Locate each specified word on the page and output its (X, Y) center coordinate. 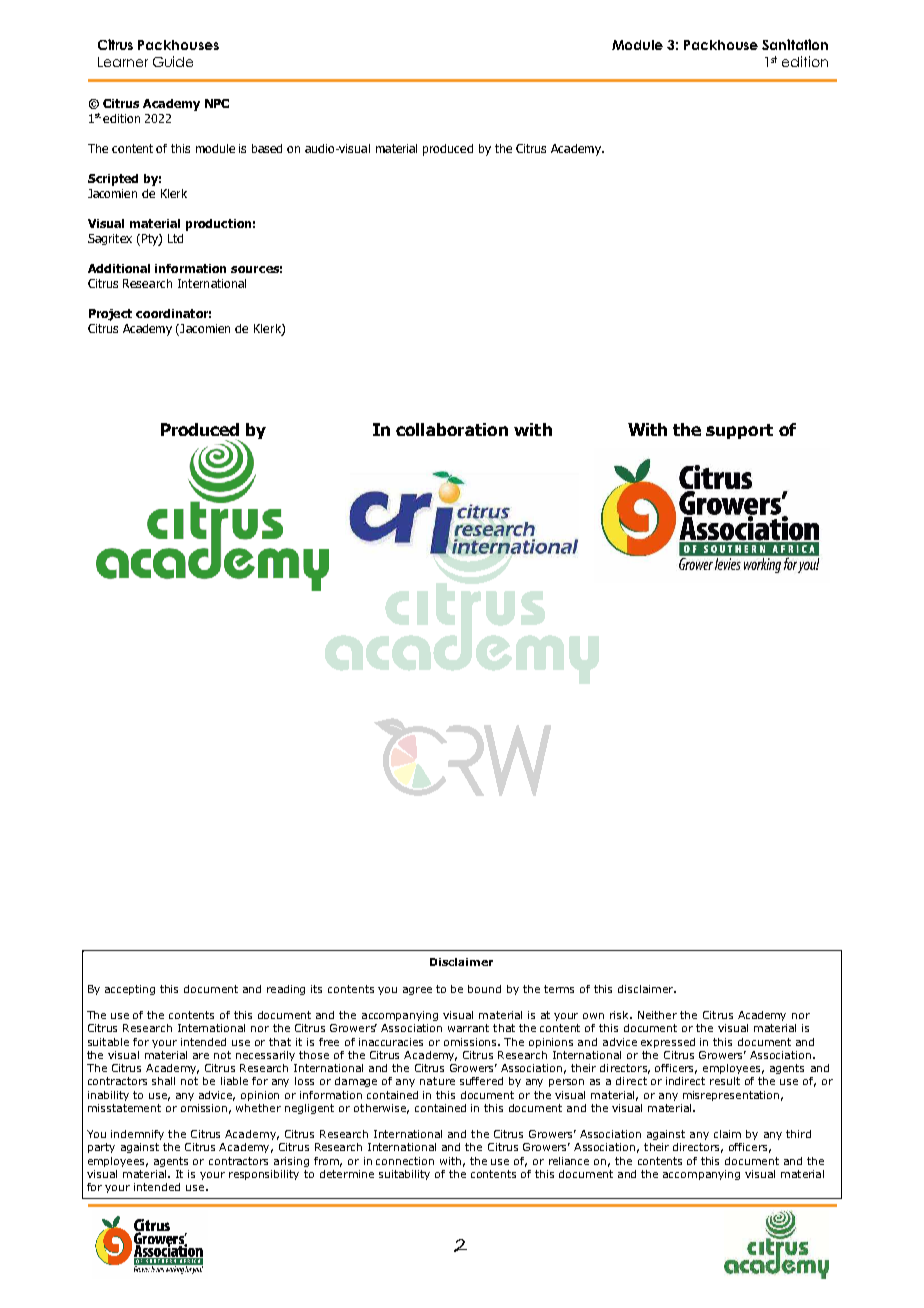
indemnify (137, 1135)
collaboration (452, 429)
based (267, 148)
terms (559, 989)
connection (405, 1161)
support (739, 431)
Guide (173, 61)
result (725, 1081)
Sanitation (795, 44)
